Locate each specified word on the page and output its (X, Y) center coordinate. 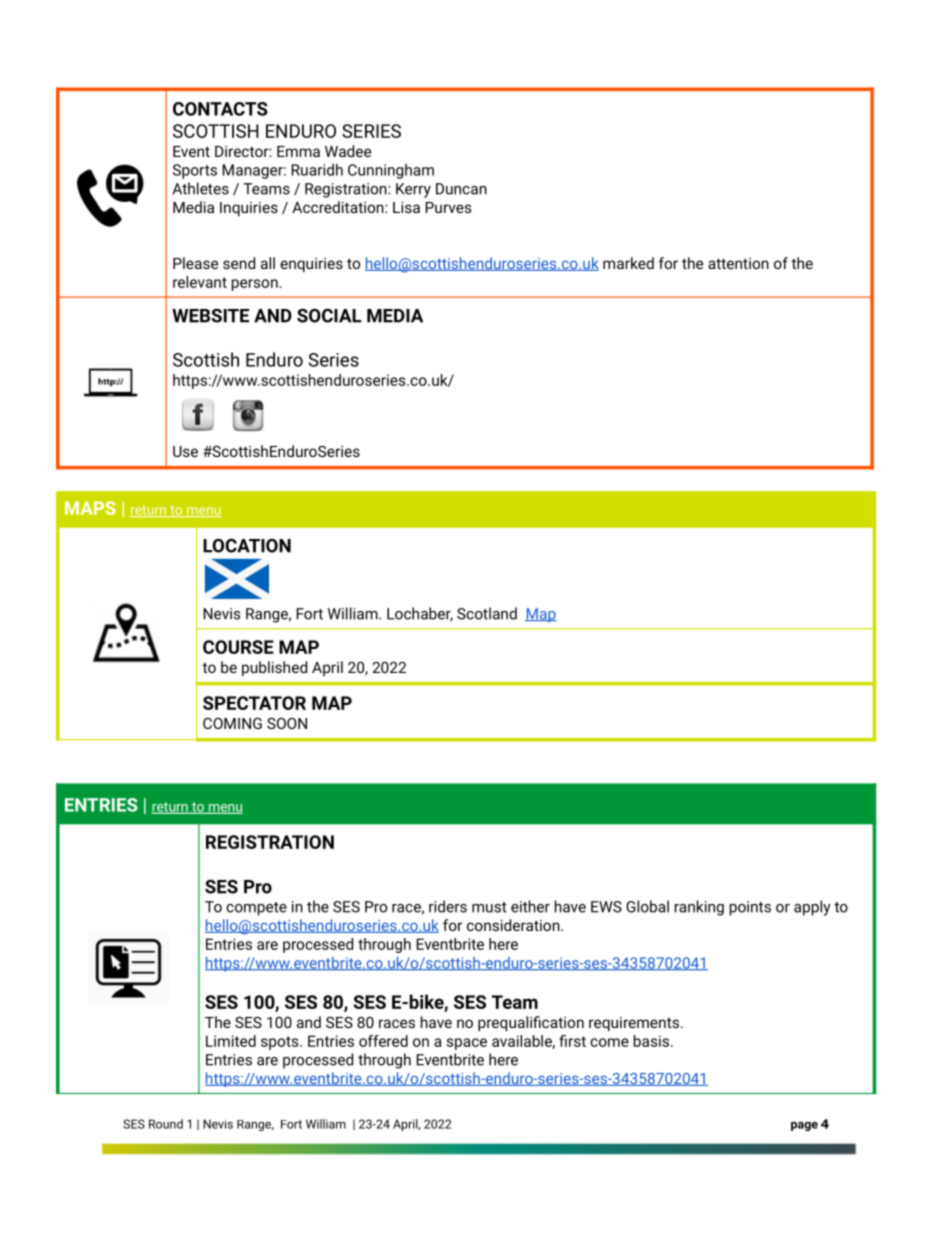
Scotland (487, 613)
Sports (195, 171)
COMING (232, 723)
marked (628, 263)
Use (185, 451)
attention (738, 263)
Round (166, 1124)
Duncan (461, 189)
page (804, 1126)
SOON (287, 723)
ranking (699, 908)
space (467, 1044)
